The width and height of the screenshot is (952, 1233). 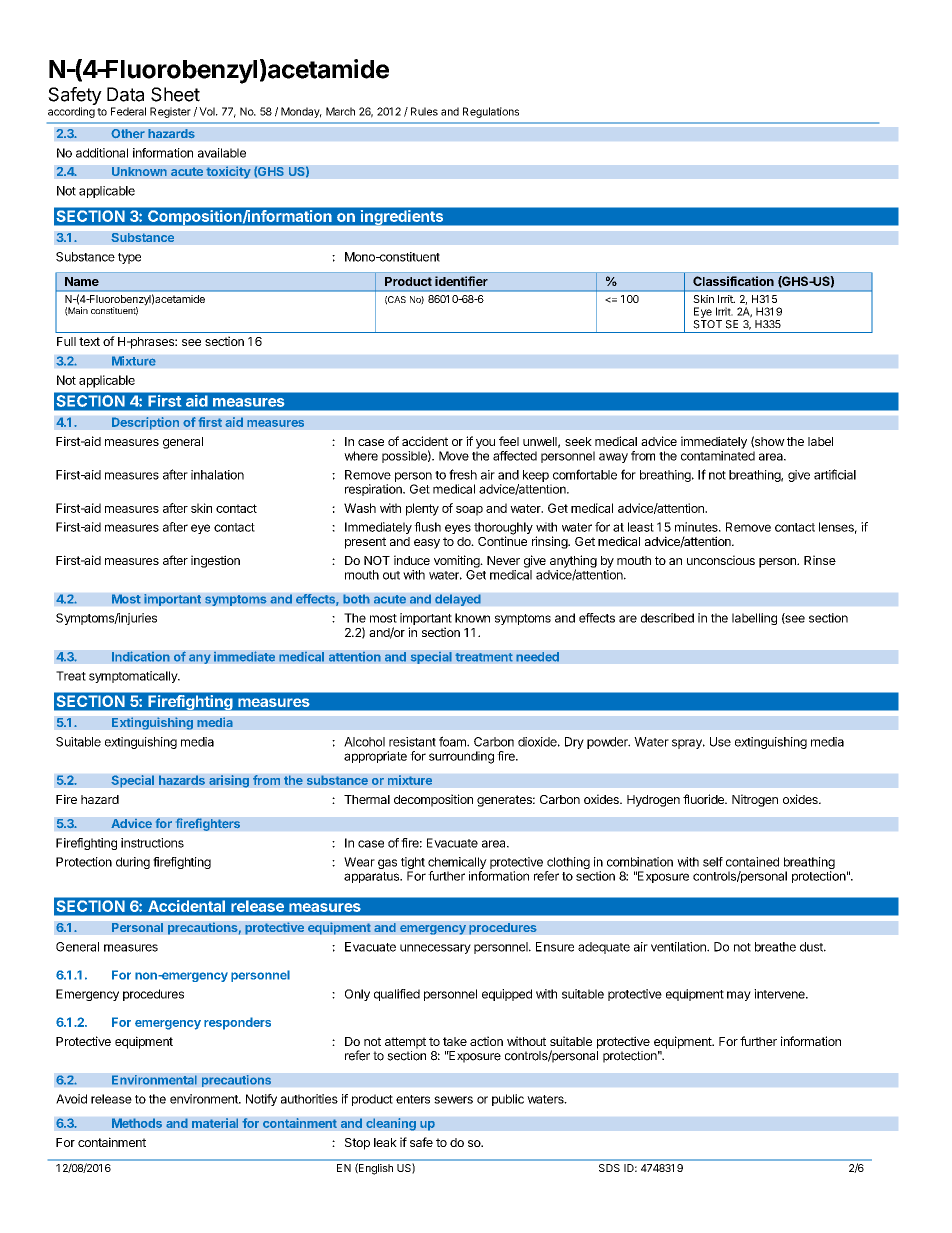 What do you see at coordinates (424, 111) in the screenshot?
I see `Rules` at bounding box center [424, 111].
